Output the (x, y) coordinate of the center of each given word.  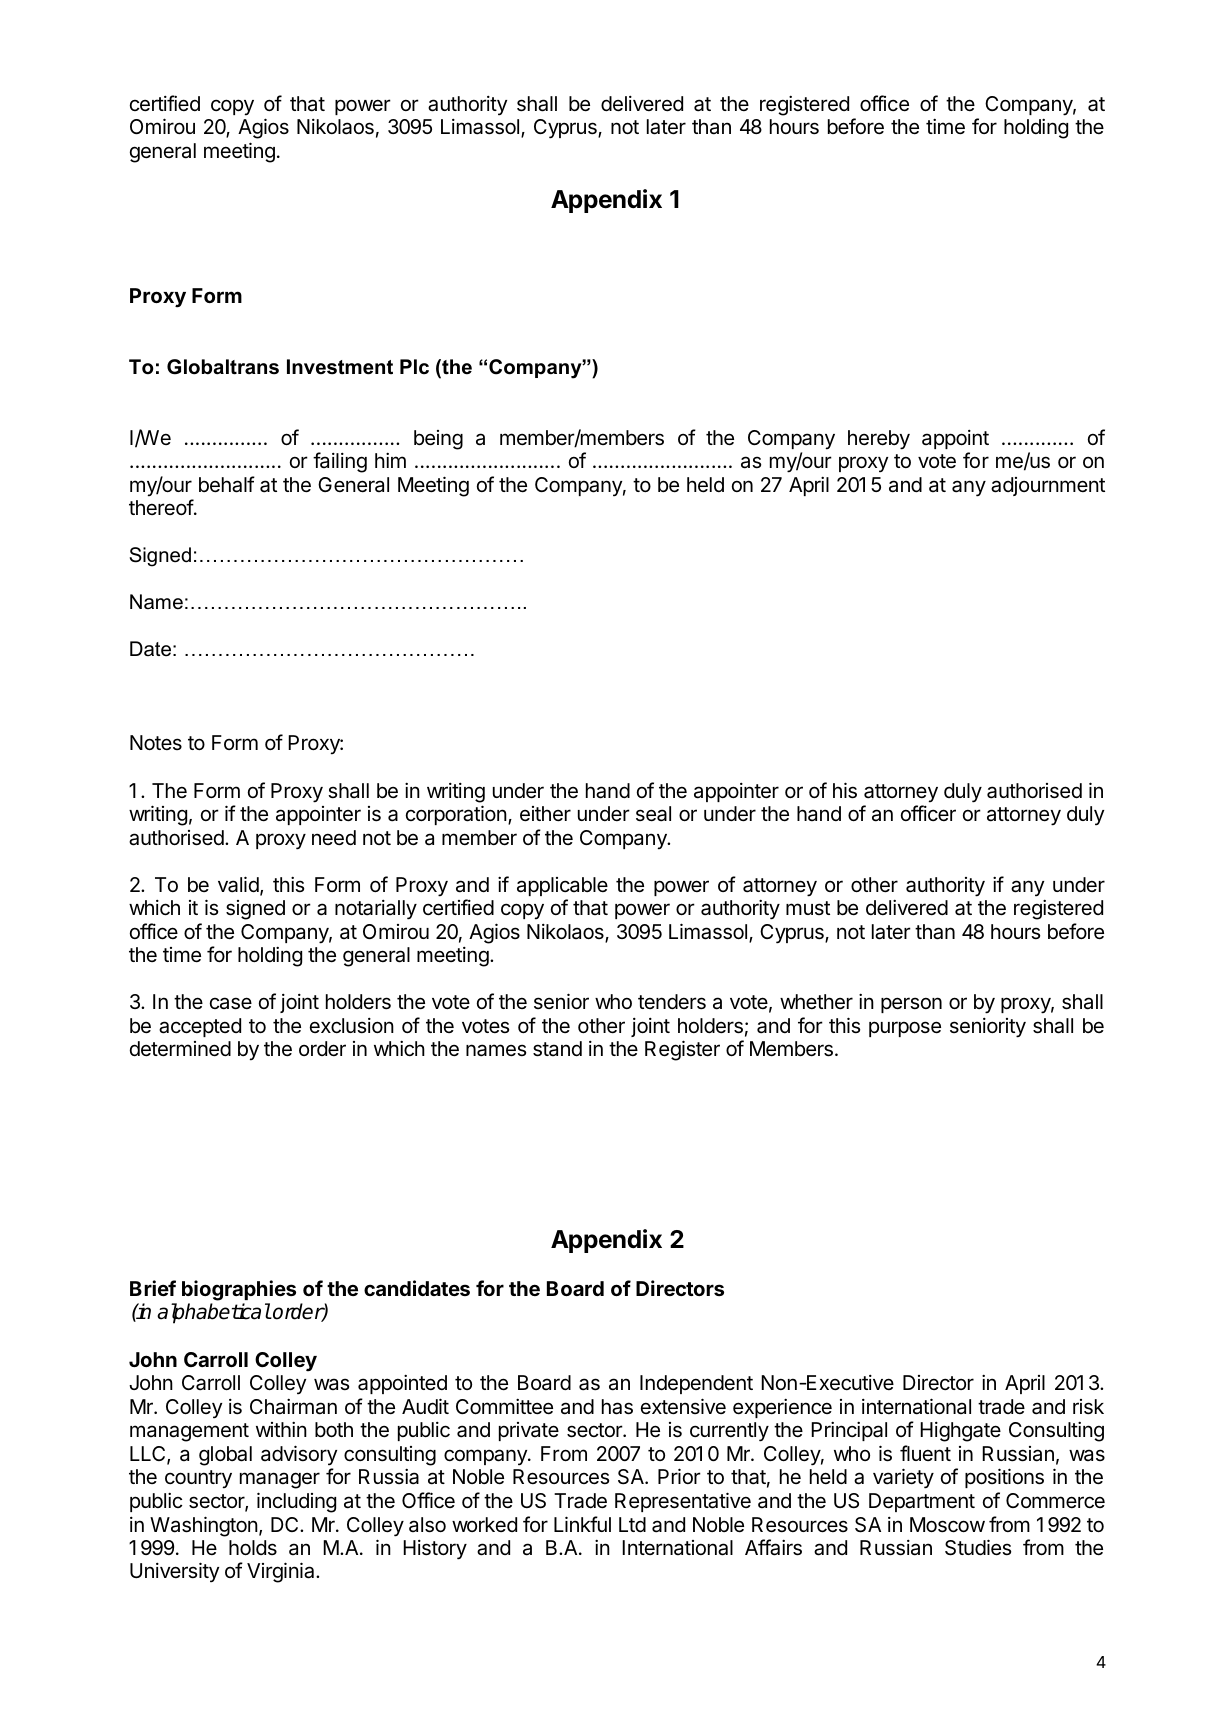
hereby (879, 440)
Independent (696, 1384)
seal (653, 814)
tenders (672, 1002)
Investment (340, 367)
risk (1088, 1407)
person (911, 1005)
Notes (156, 742)
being (438, 440)
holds (253, 1547)
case (231, 1003)
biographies (239, 1290)
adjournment (1048, 486)
